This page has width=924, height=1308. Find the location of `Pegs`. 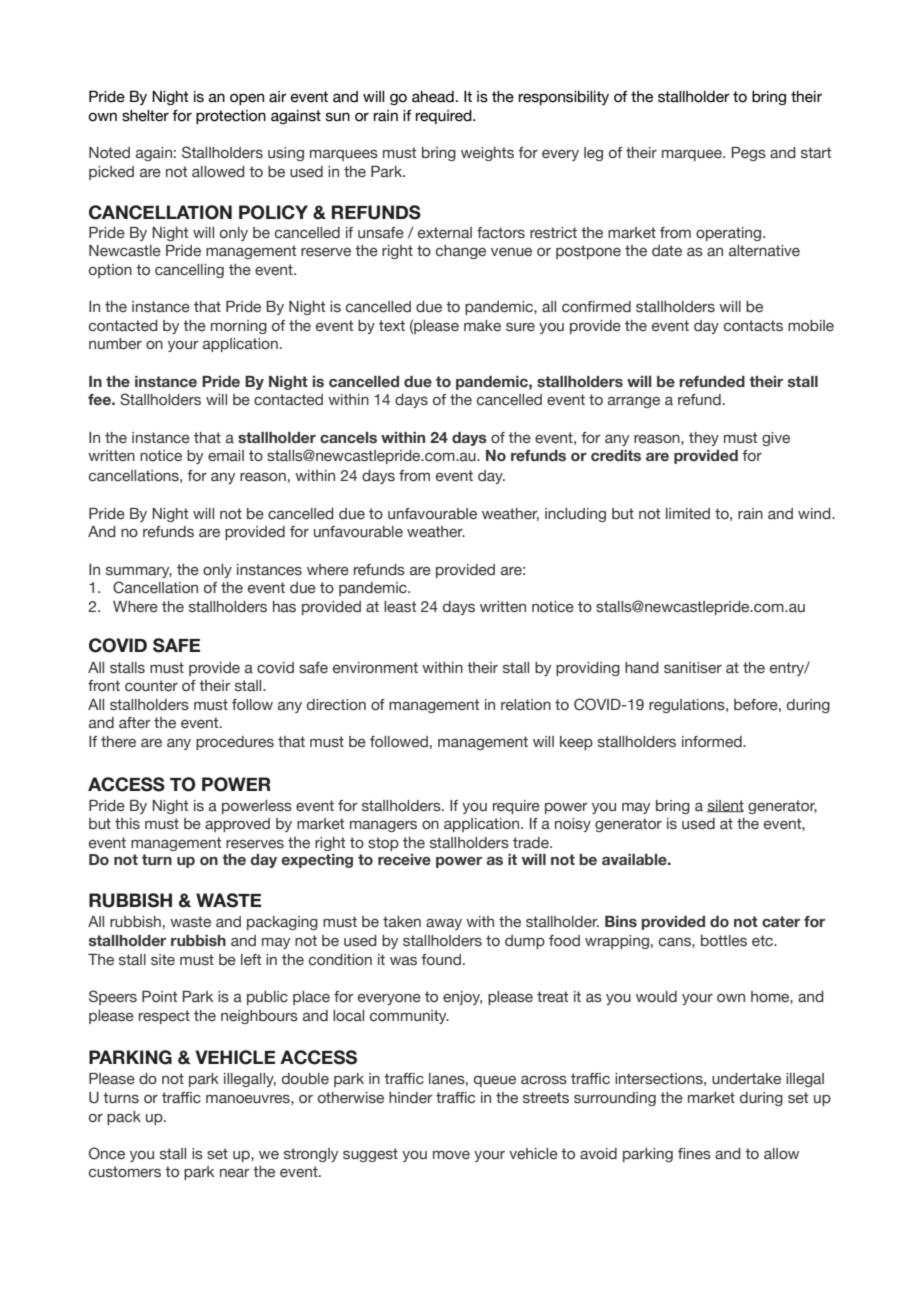

Pegs is located at coordinates (748, 154).
